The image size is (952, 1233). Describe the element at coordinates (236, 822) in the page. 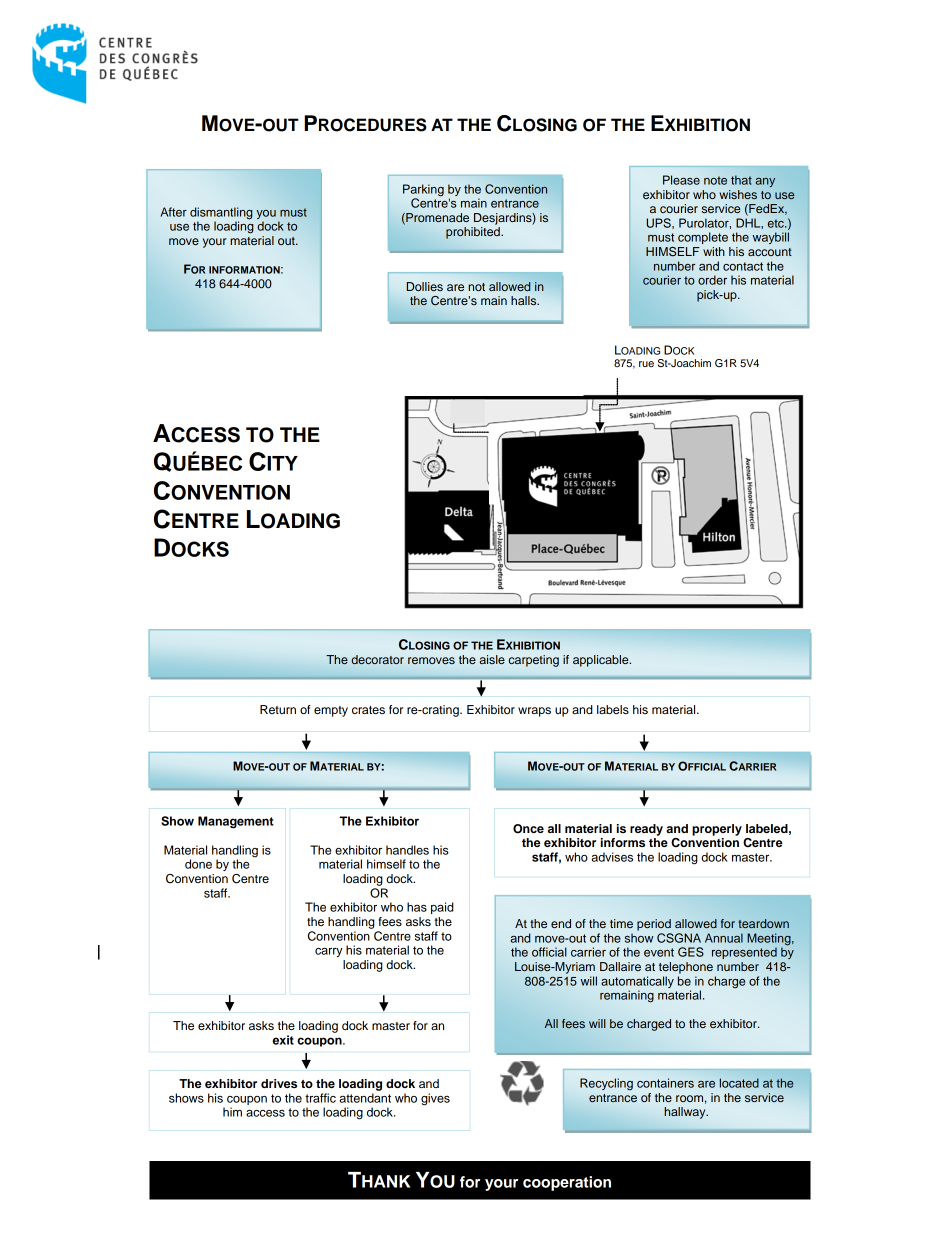

I see `Management` at that location.
